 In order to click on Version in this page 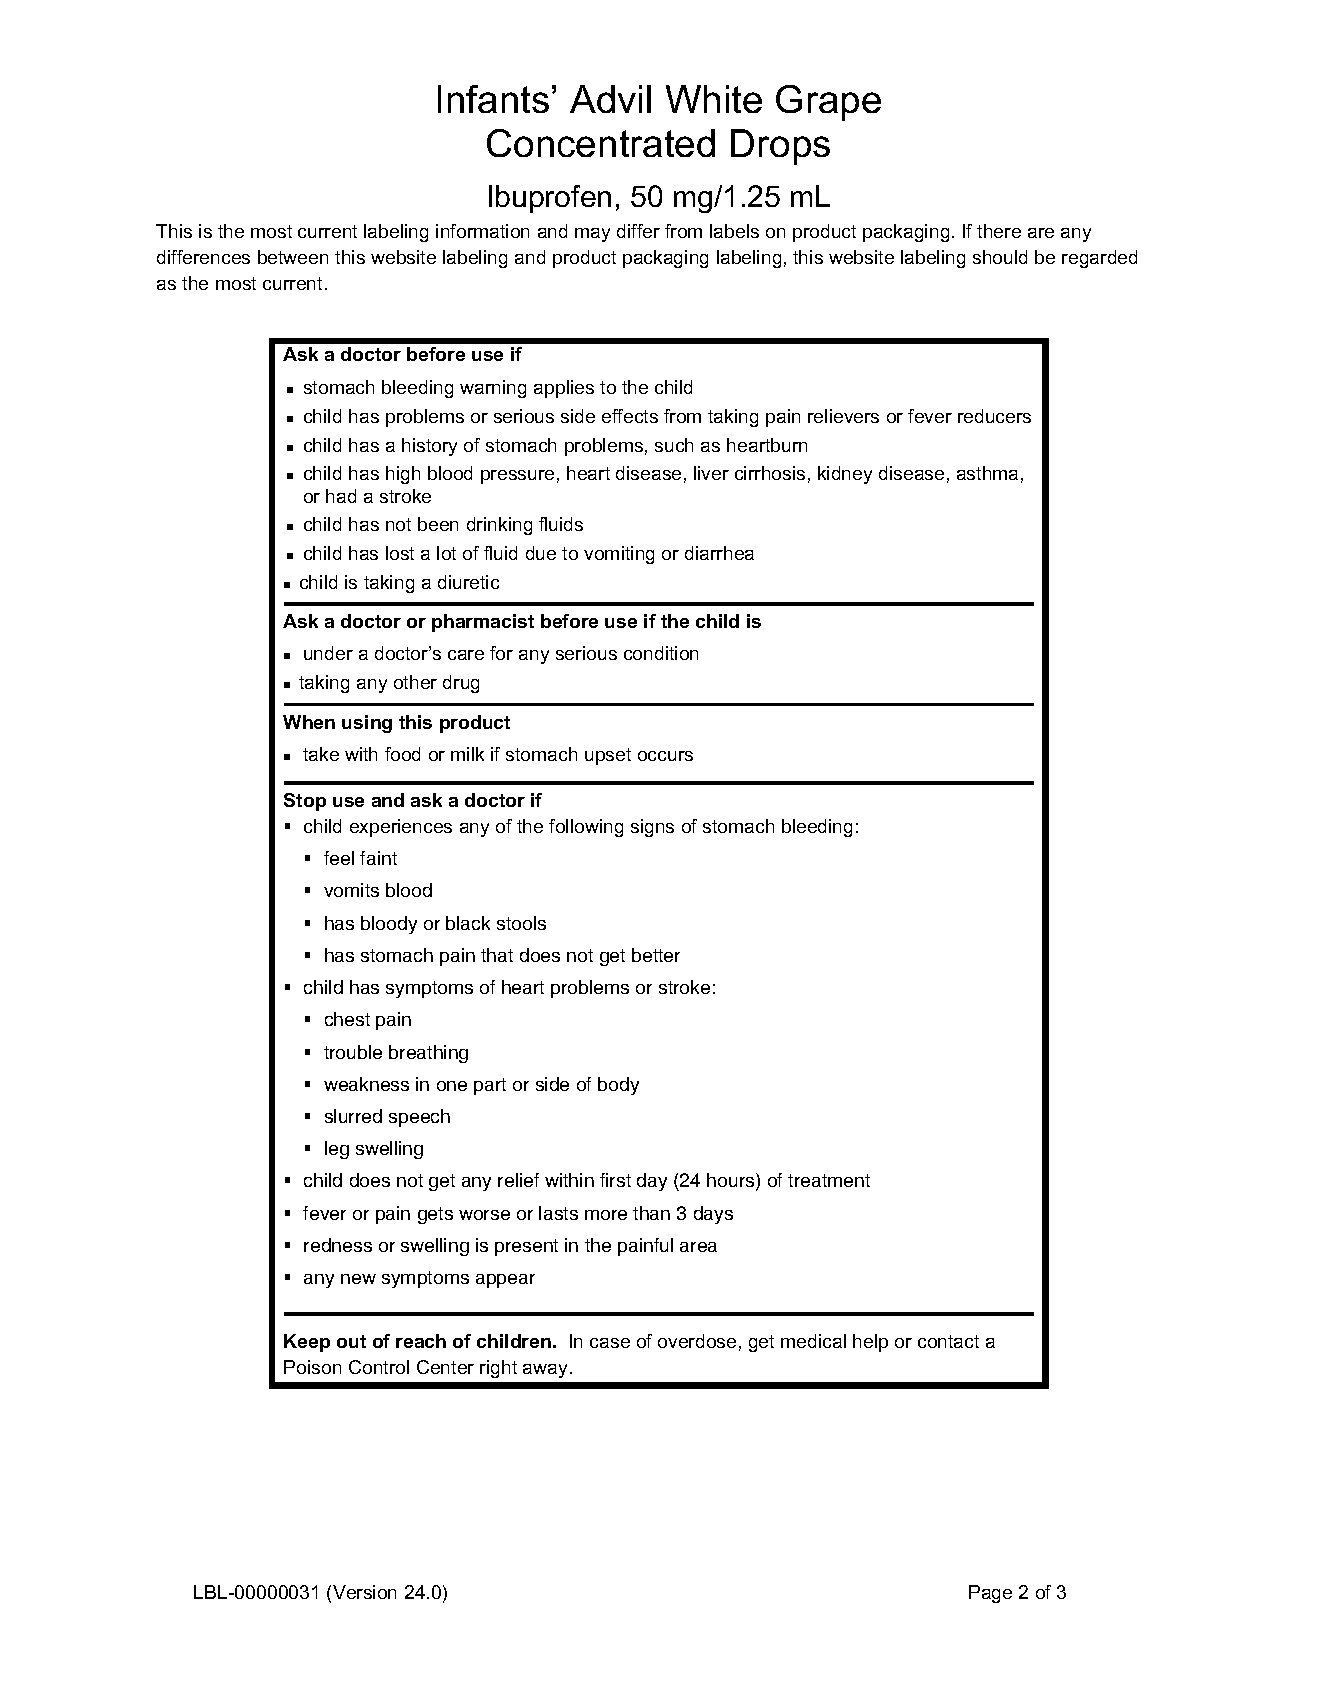, I will do `click(364, 1592)`.
